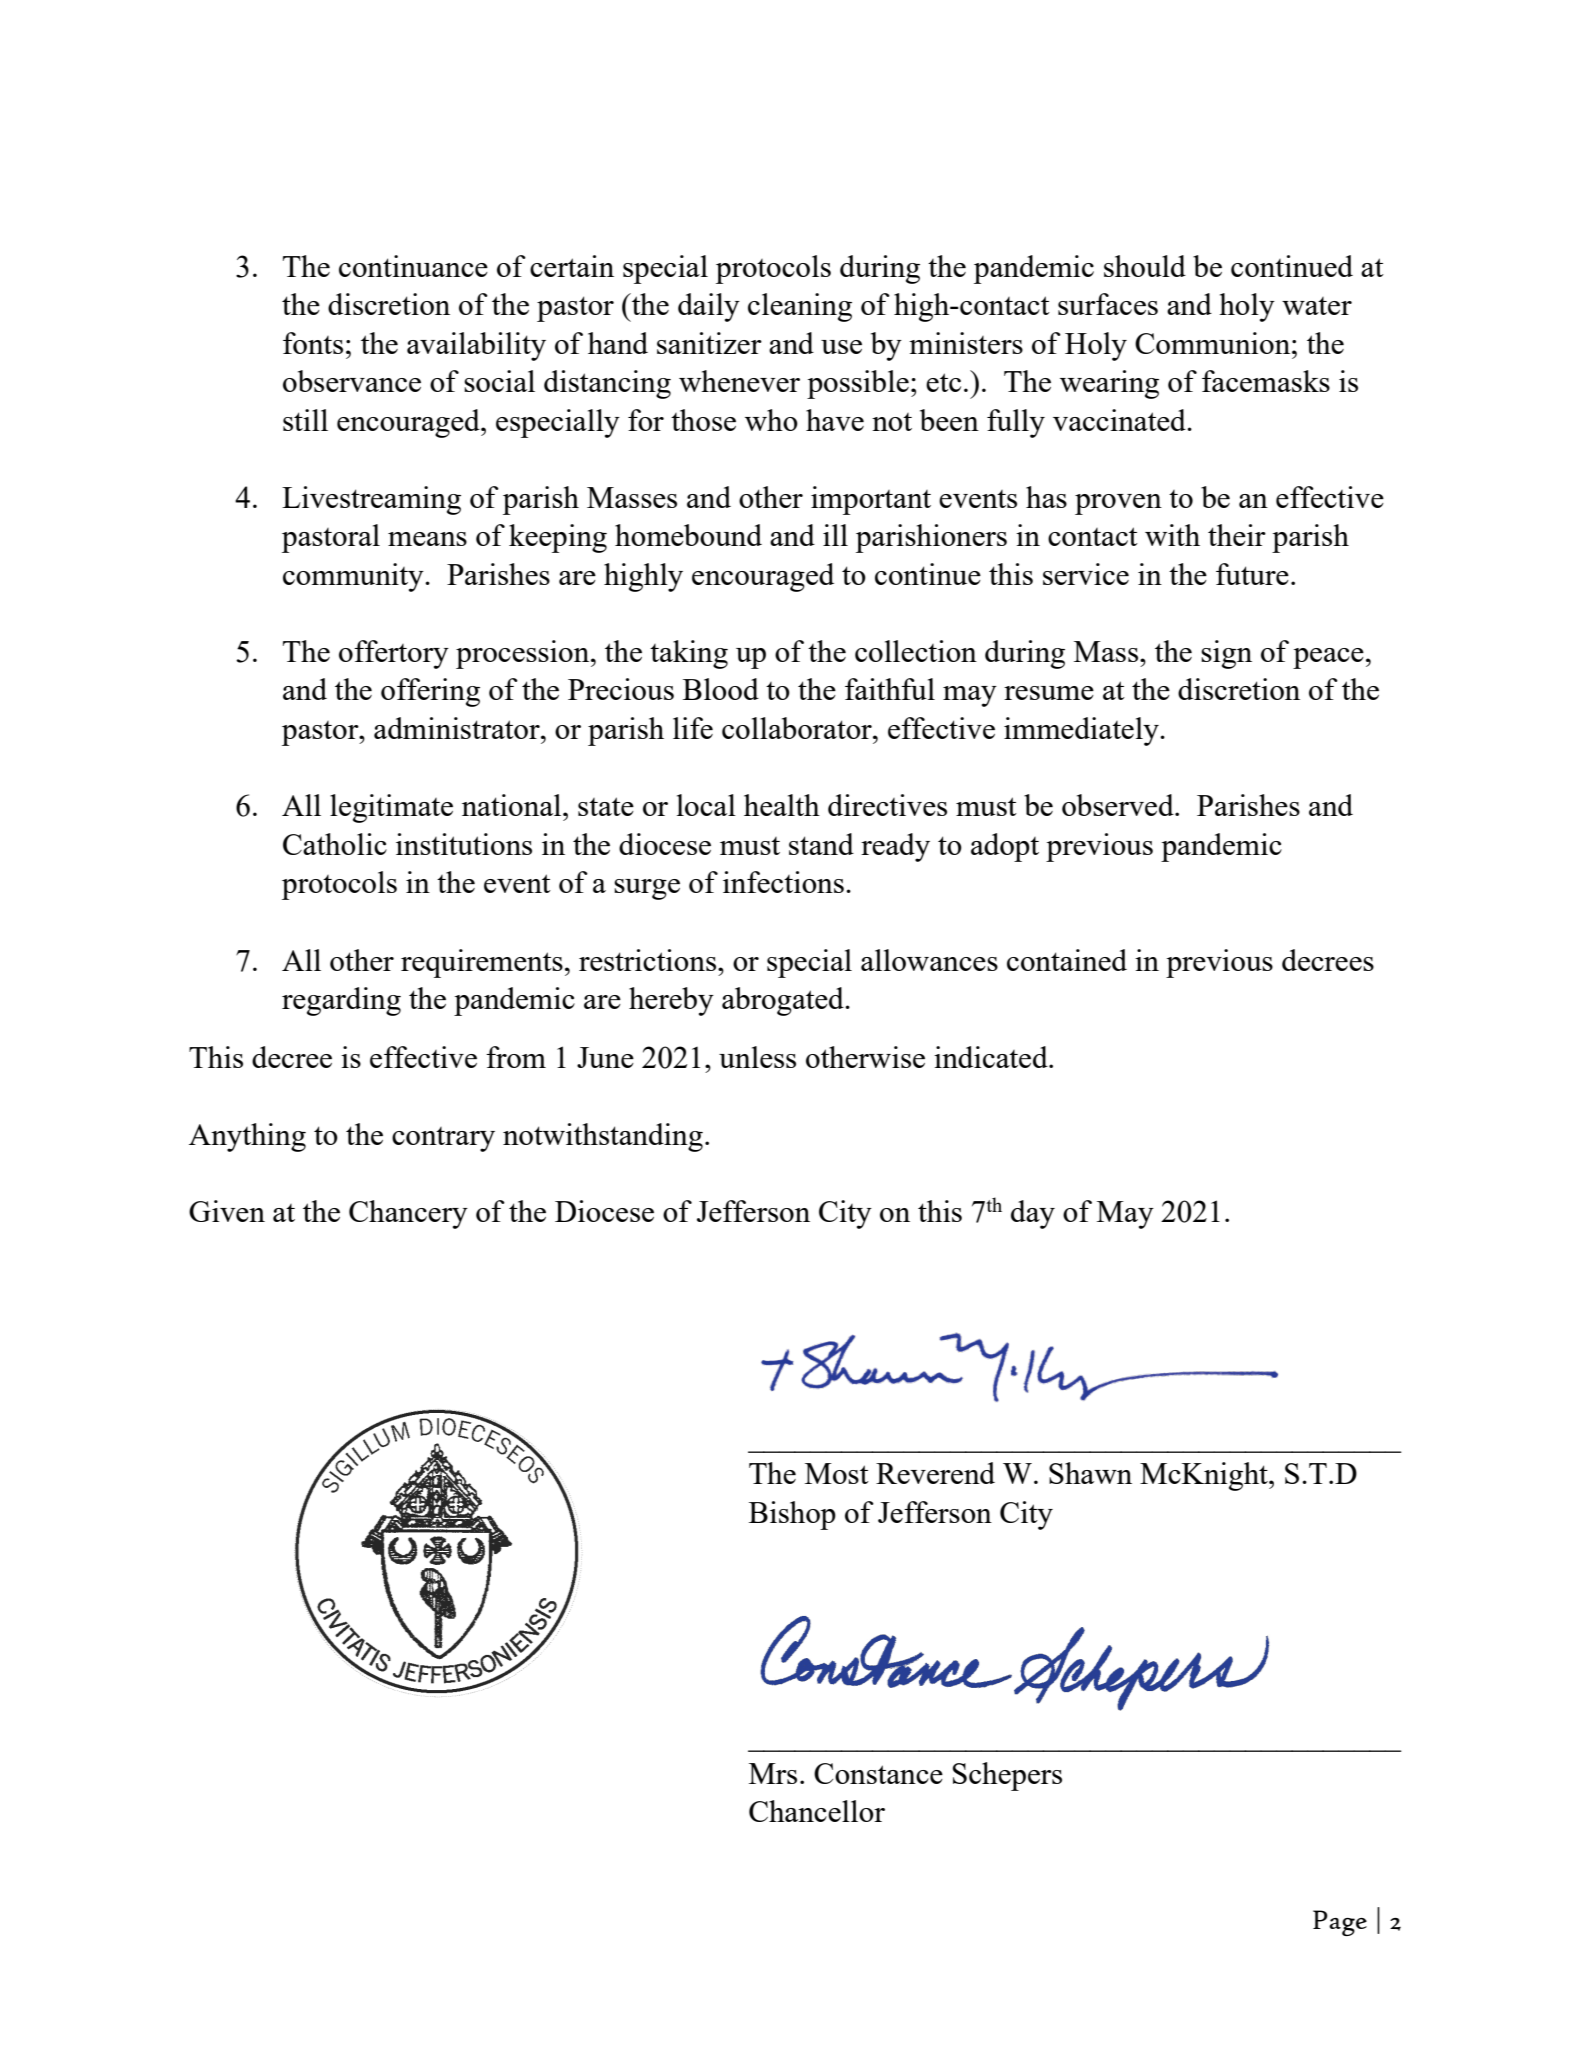 Image resolution: width=1585 pixels, height=2051 pixels. Describe the element at coordinates (335, 844) in the screenshot. I see `Catholic` at that location.
